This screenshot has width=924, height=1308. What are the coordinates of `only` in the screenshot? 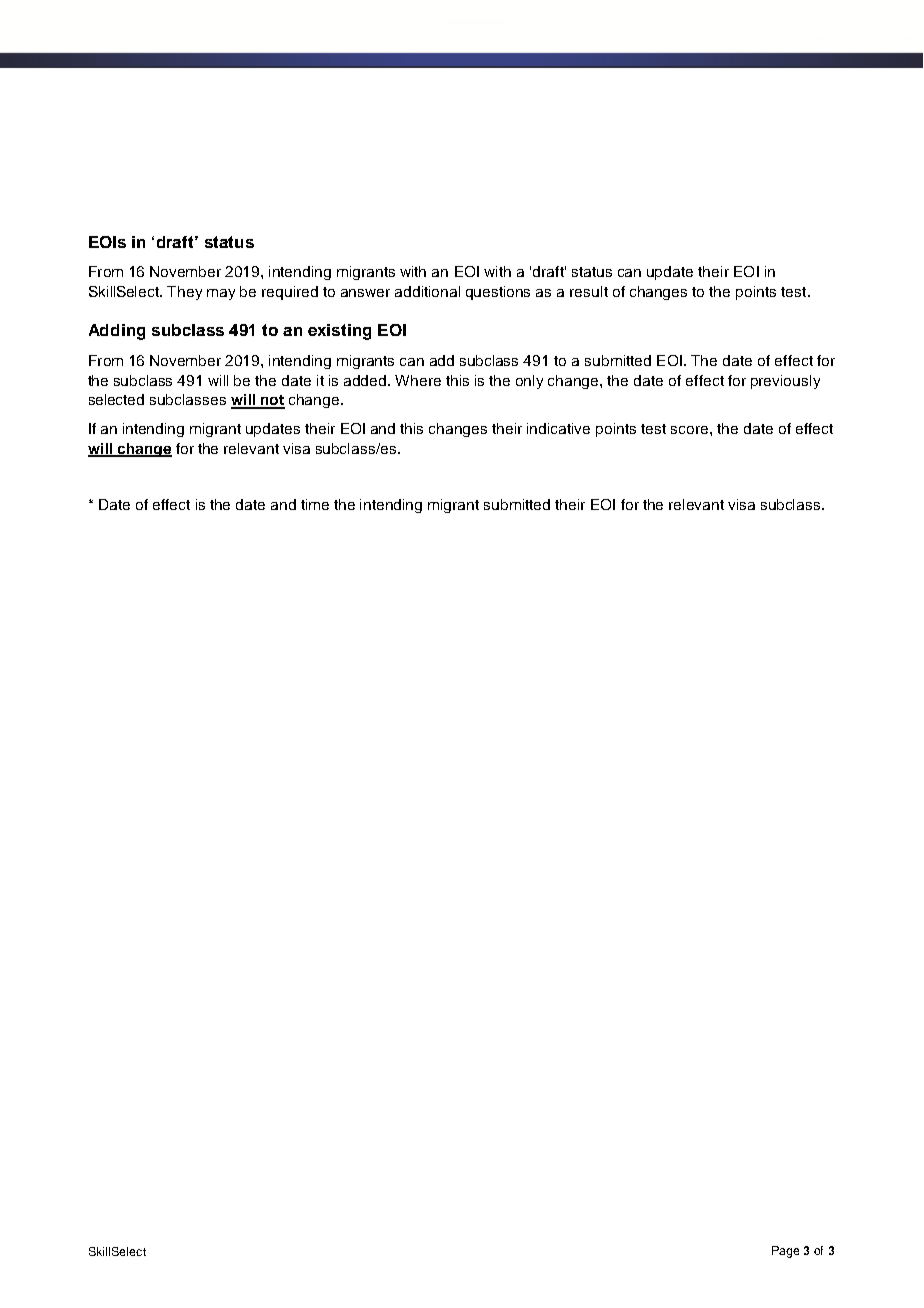 It's located at (529, 382).
